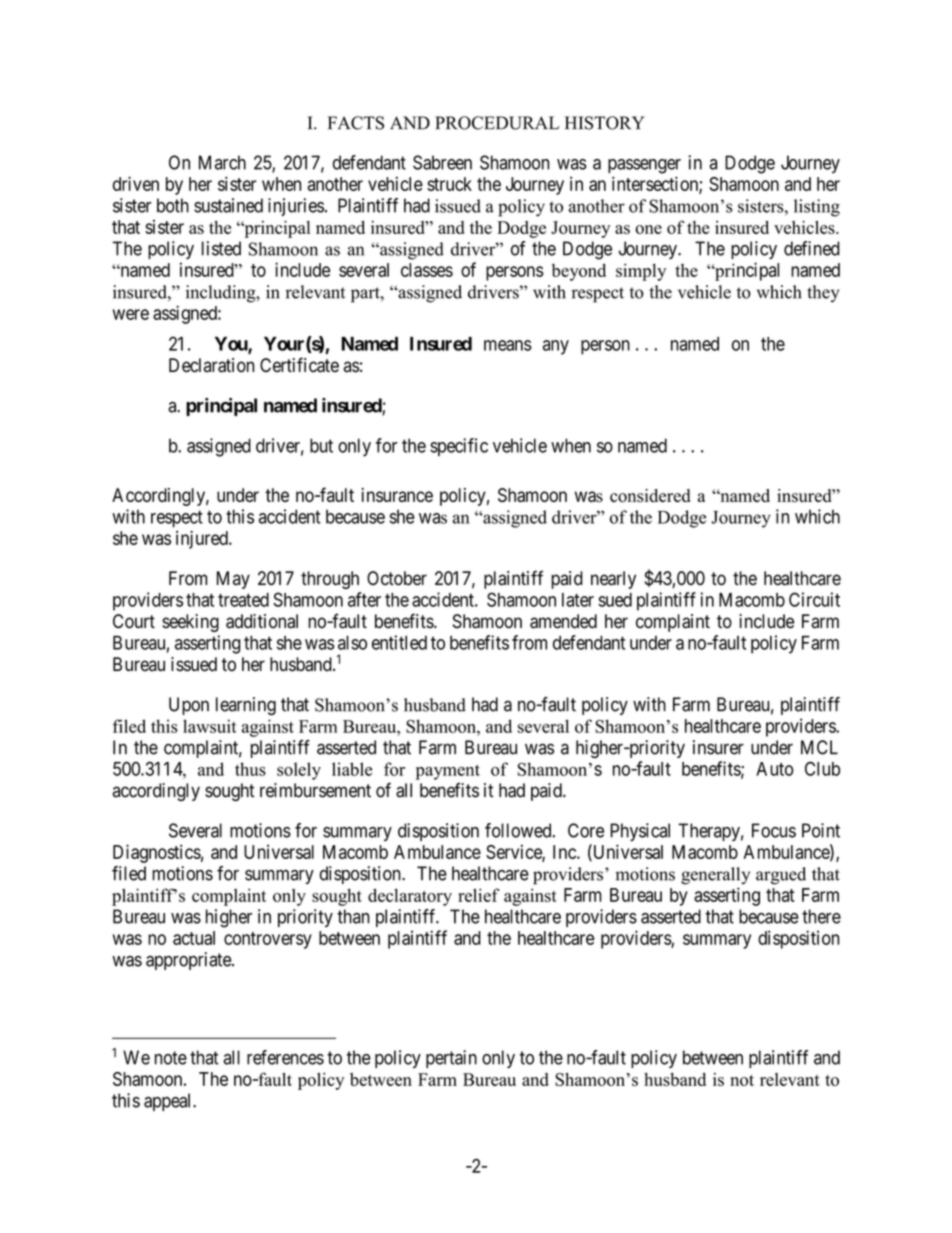 This document has height=1233, width=952. Describe the element at coordinates (563, 621) in the document. I see `amended` at that location.
